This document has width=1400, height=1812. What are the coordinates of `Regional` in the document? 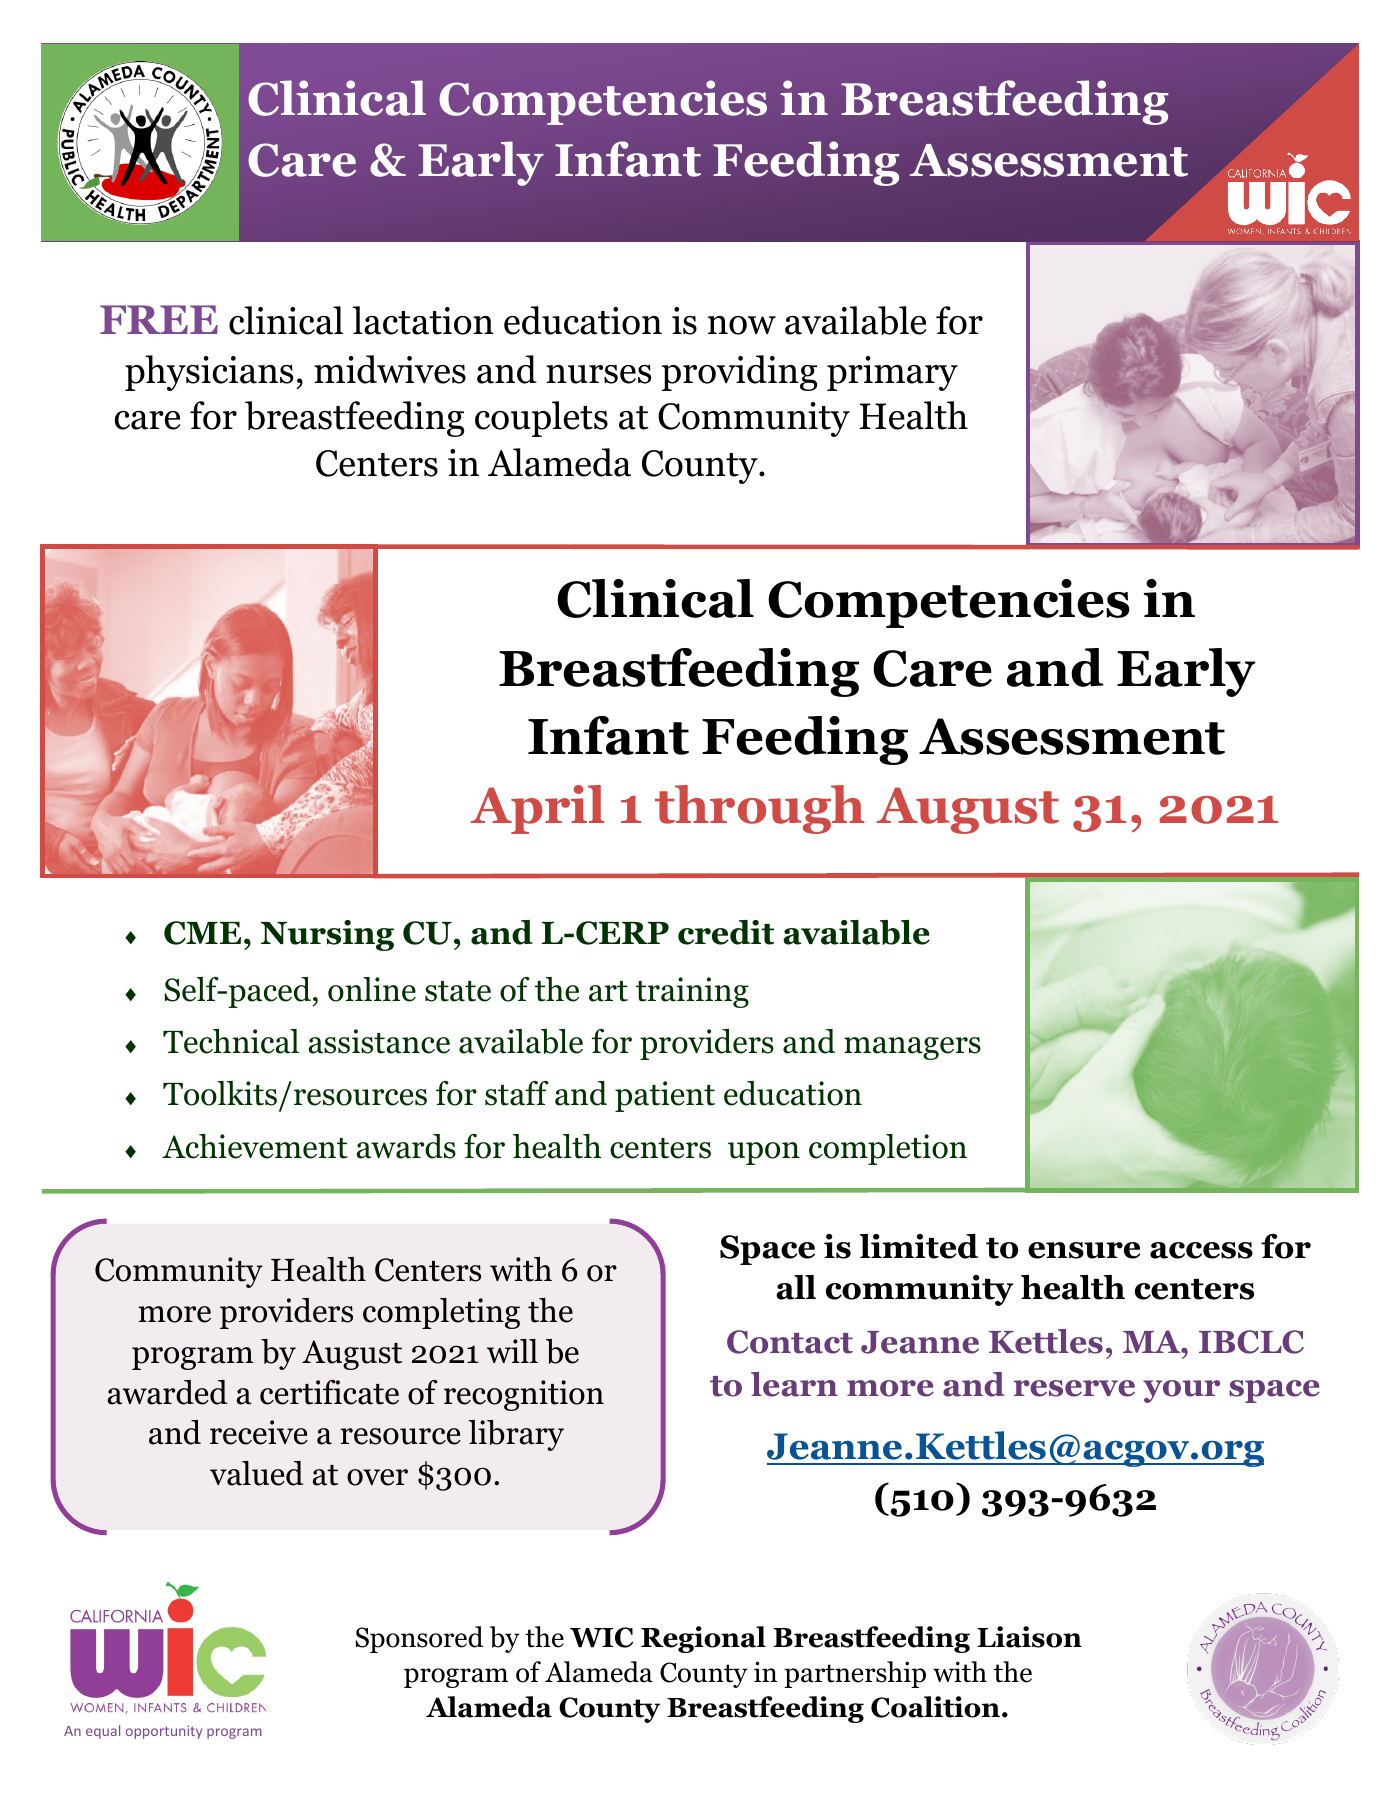 It's located at (703, 1639).
